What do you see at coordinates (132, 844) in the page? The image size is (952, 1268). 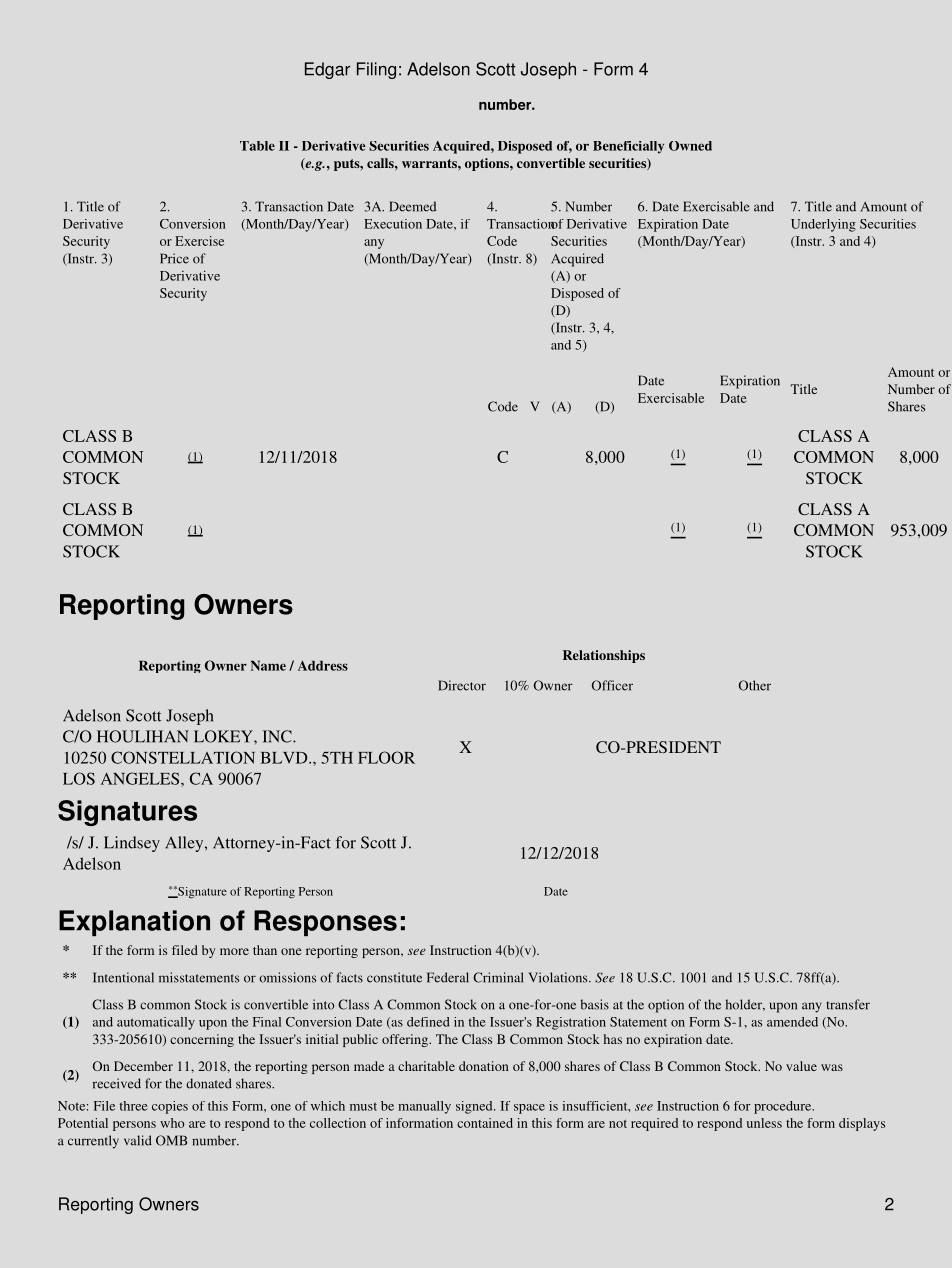 I see `Lindsey` at bounding box center [132, 844].
